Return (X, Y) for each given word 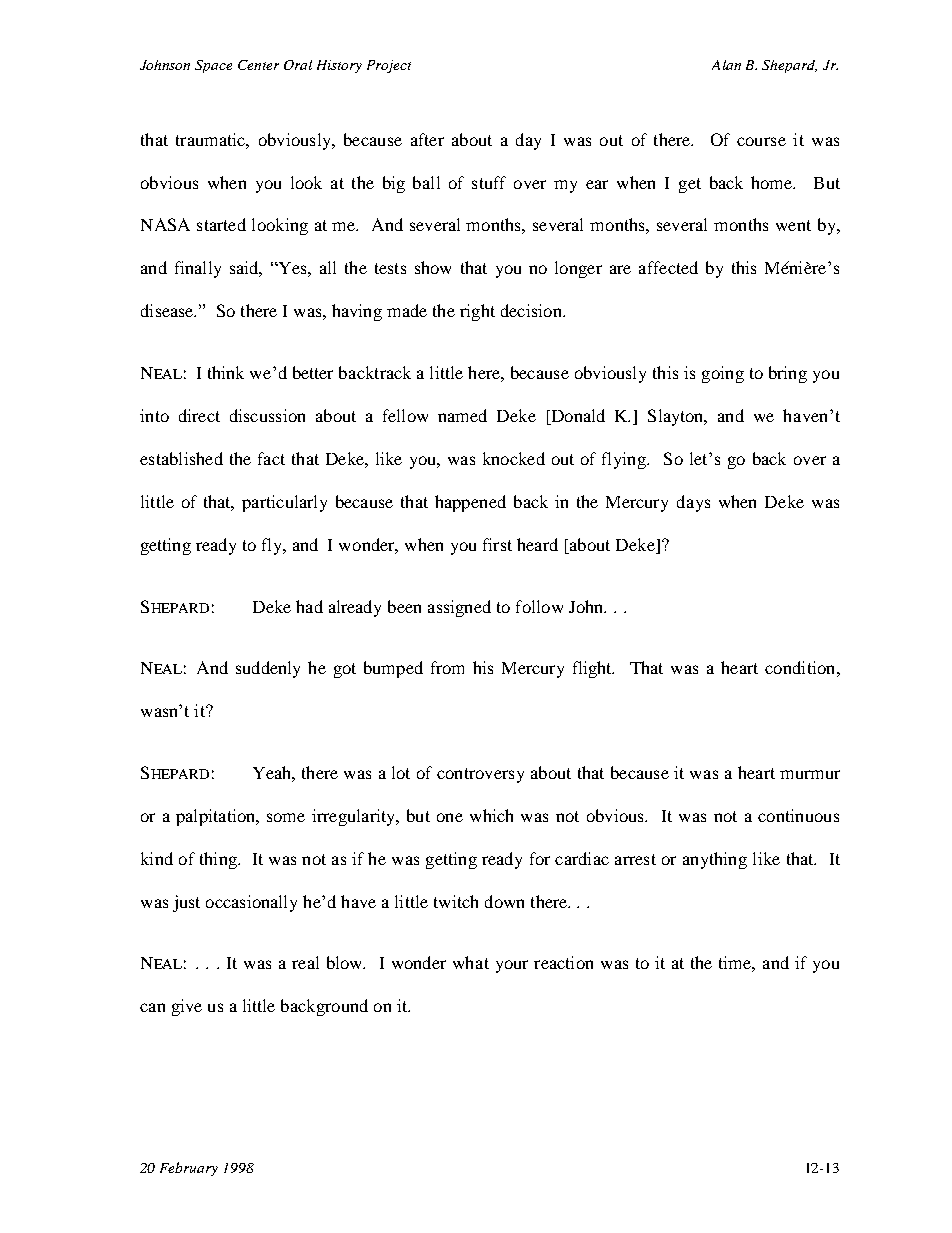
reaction (563, 962)
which (491, 815)
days (693, 503)
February (189, 1169)
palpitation (217, 817)
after (427, 139)
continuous (798, 815)
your (512, 966)
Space (213, 66)
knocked (514, 458)
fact (271, 458)
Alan (726, 65)
